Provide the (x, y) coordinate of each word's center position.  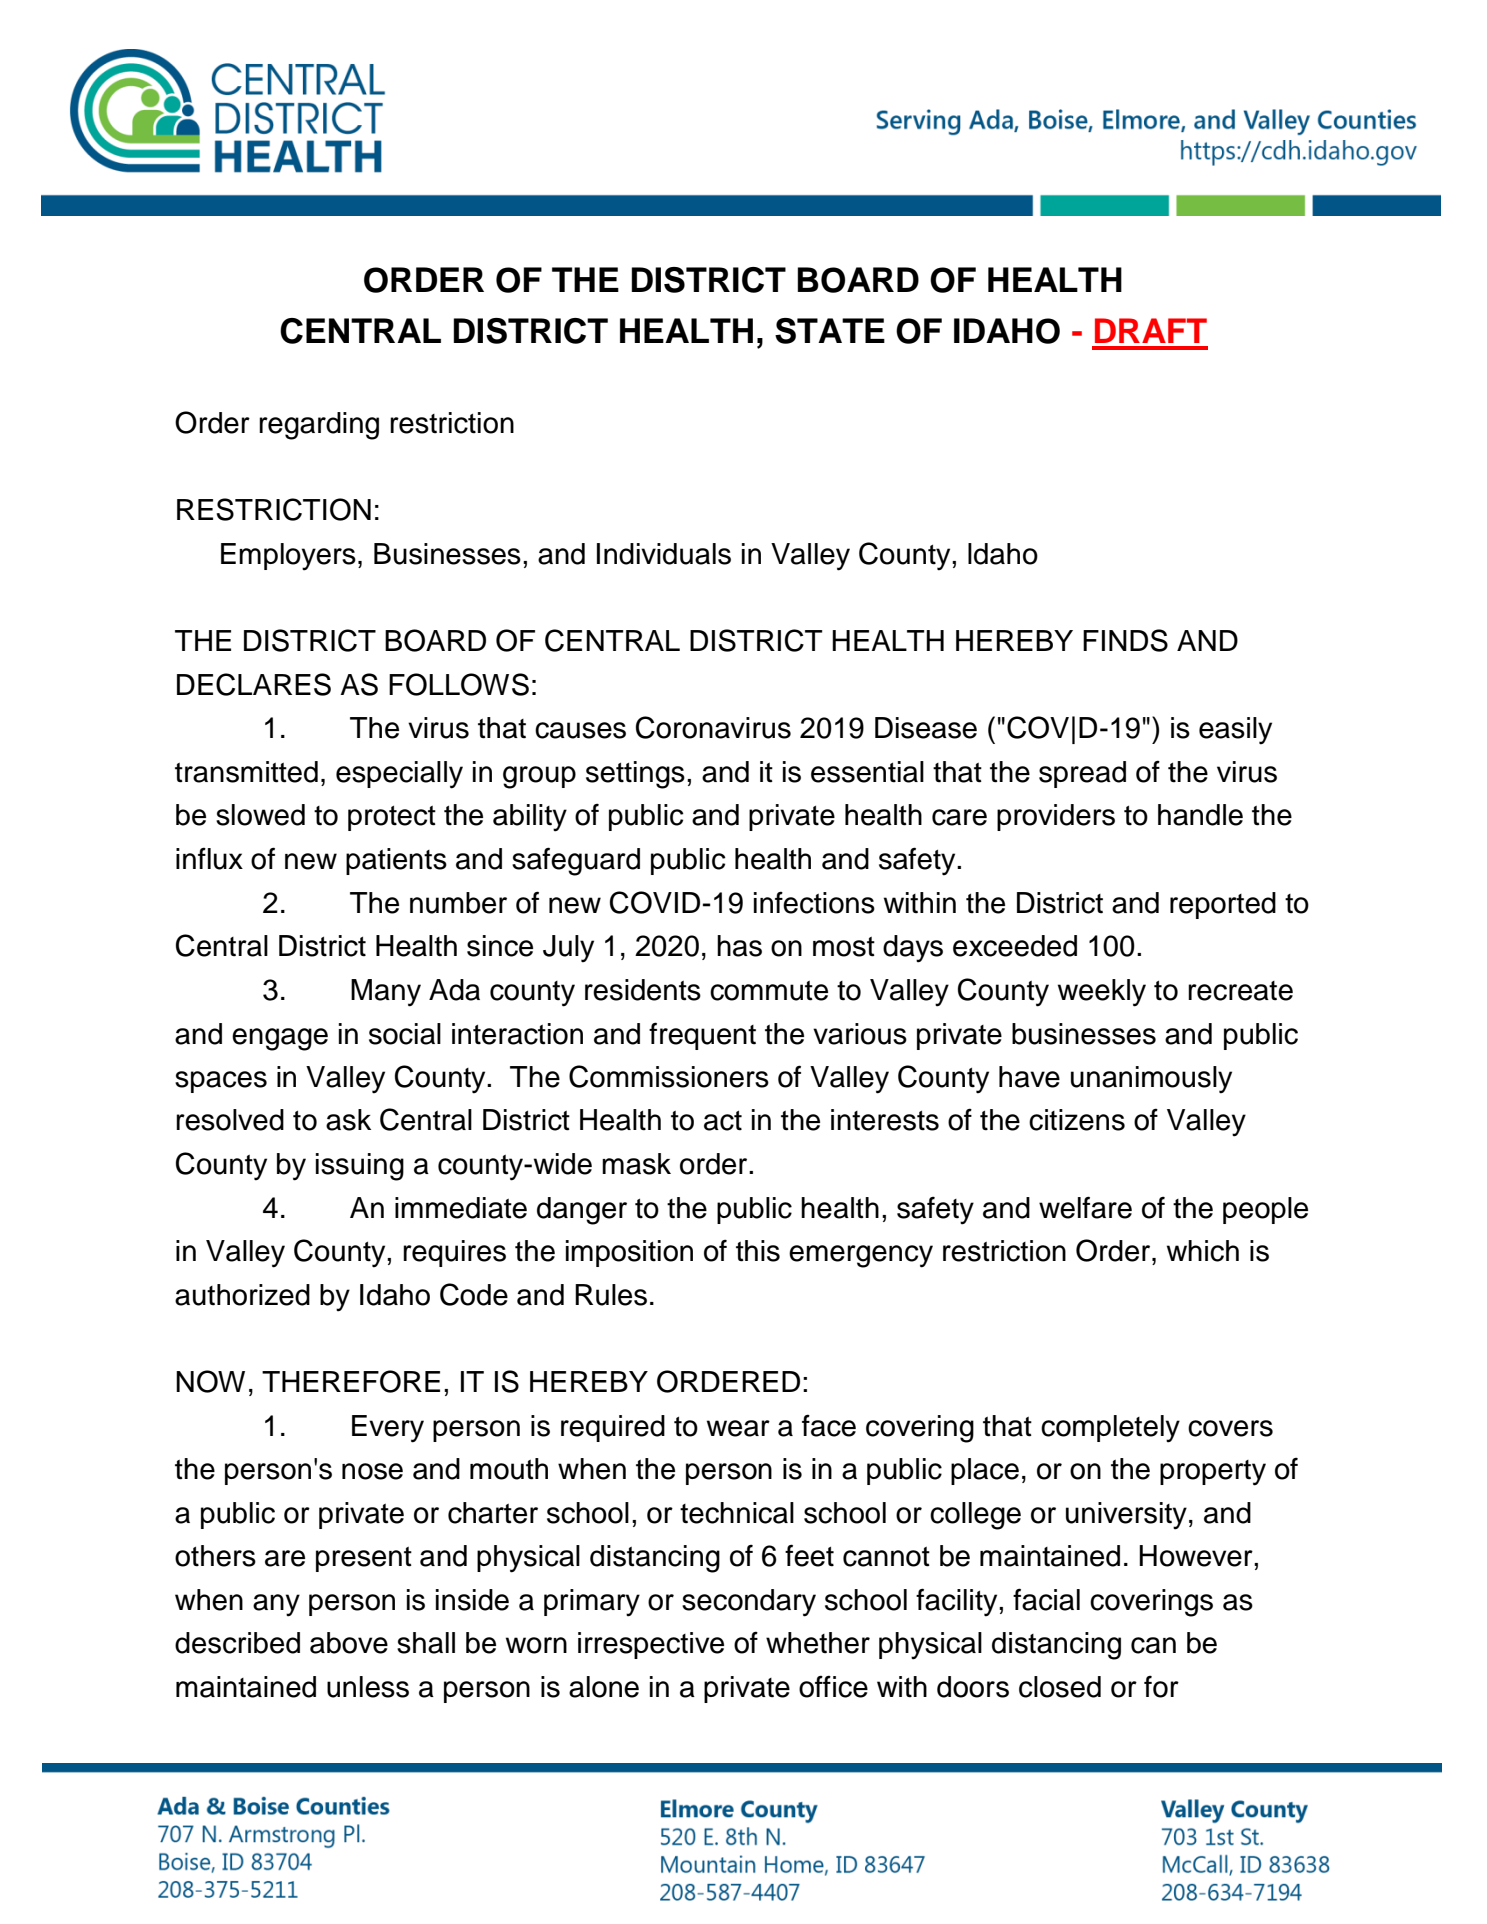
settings (635, 775)
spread (1082, 774)
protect (392, 818)
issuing (360, 1167)
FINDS (1125, 640)
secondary (749, 1603)
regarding (319, 426)
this (758, 1251)
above (349, 1643)
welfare (1085, 1207)
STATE (830, 331)
